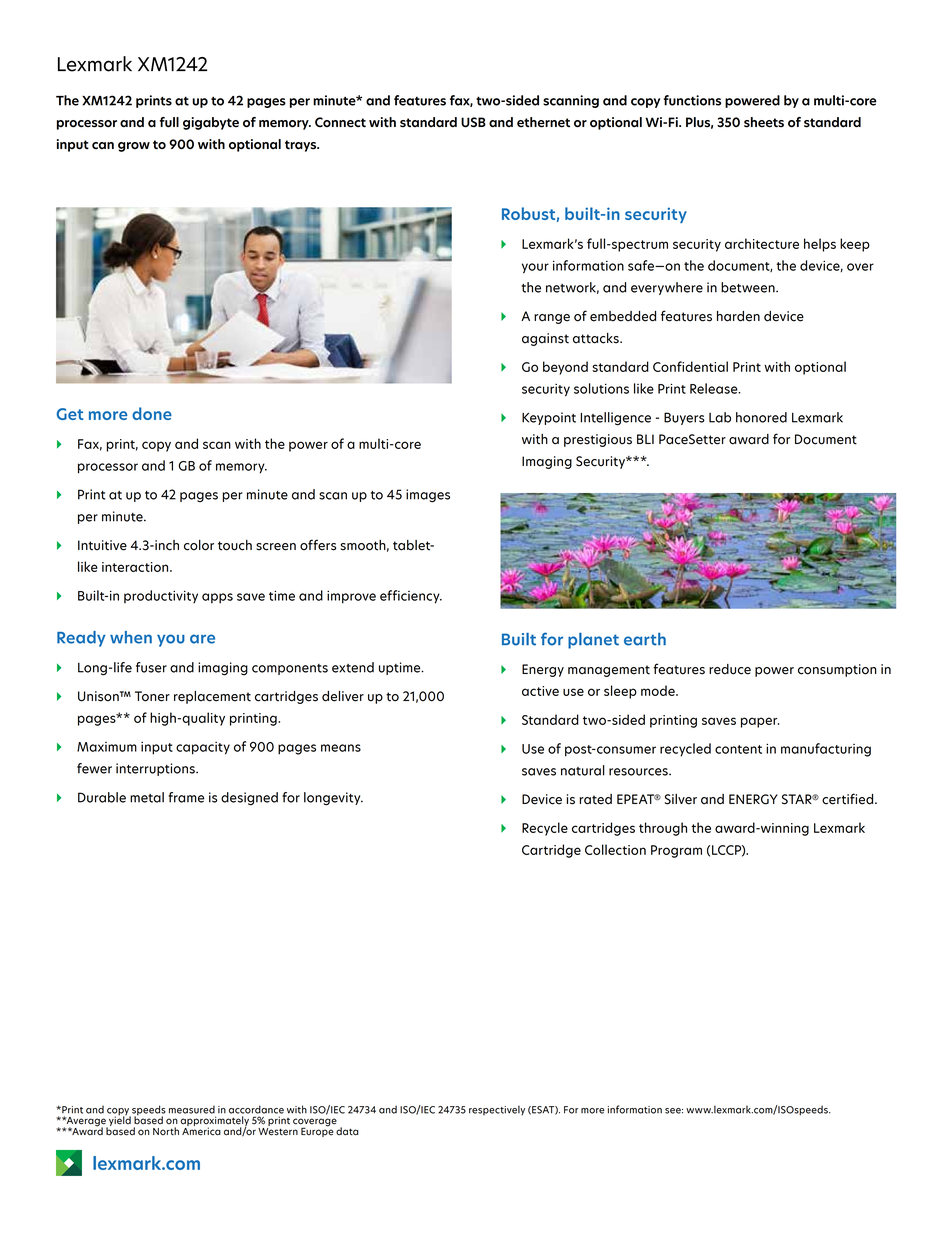 The width and height of the document is (952, 1233). I want to click on efficiency, so click(411, 597).
